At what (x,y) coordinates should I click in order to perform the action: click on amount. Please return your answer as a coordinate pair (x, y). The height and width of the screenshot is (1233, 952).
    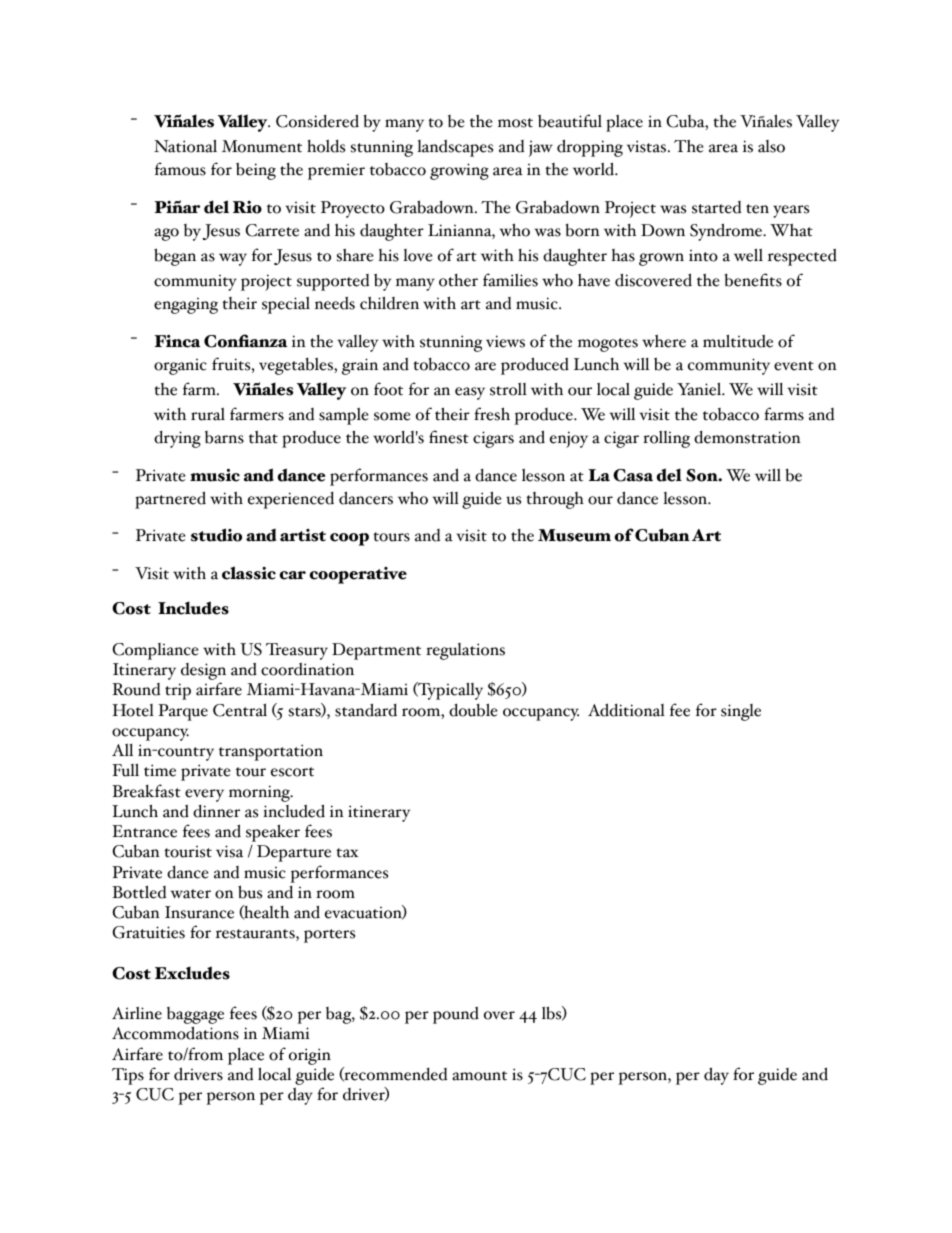
    Looking at the image, I should click on (479, 1076).
